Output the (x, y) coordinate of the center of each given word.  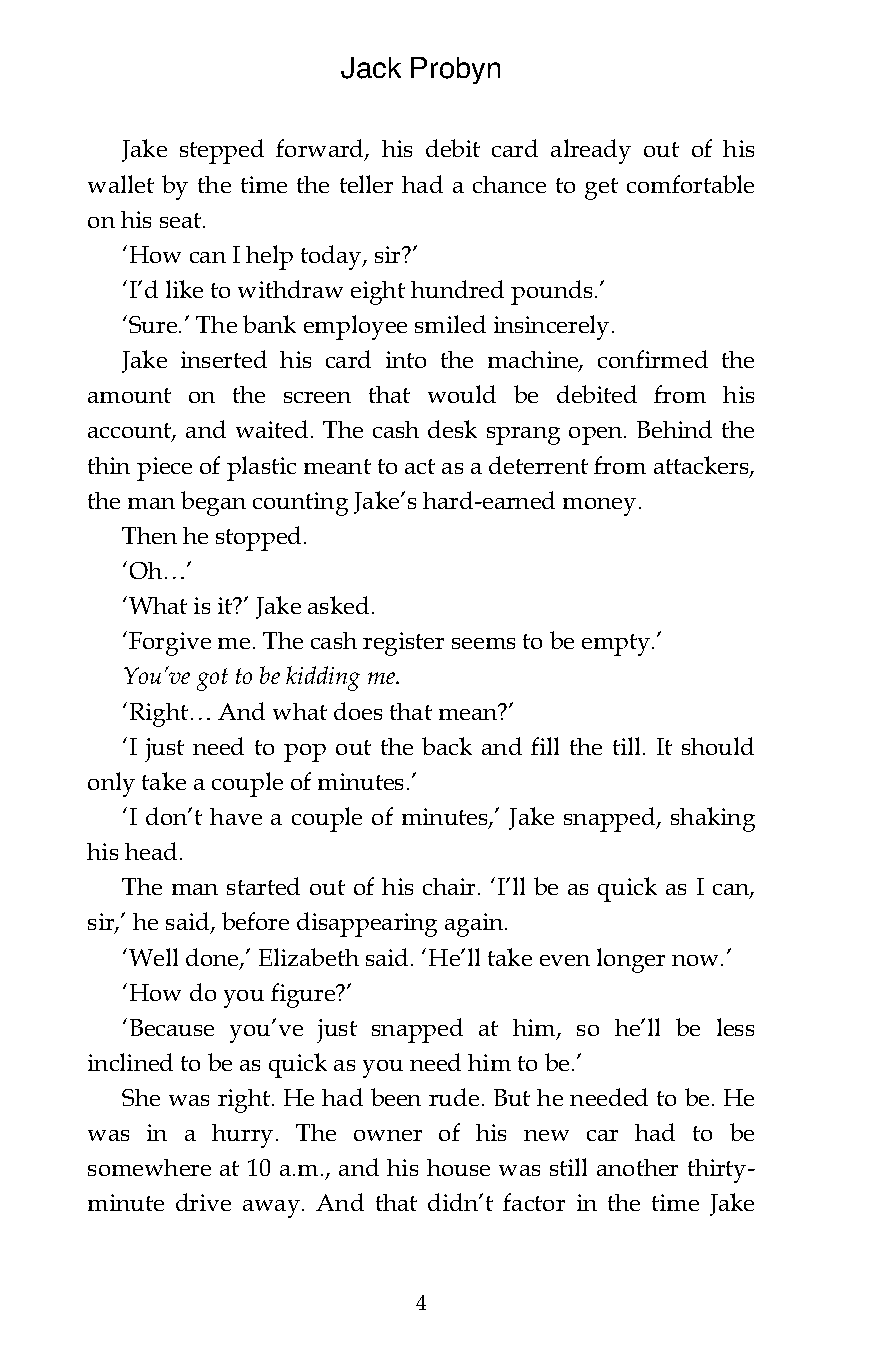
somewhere (149, 1167)
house (458, 1167)
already (591, 151)
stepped (222, 151)
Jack (371, 68)
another (637, 1167)
